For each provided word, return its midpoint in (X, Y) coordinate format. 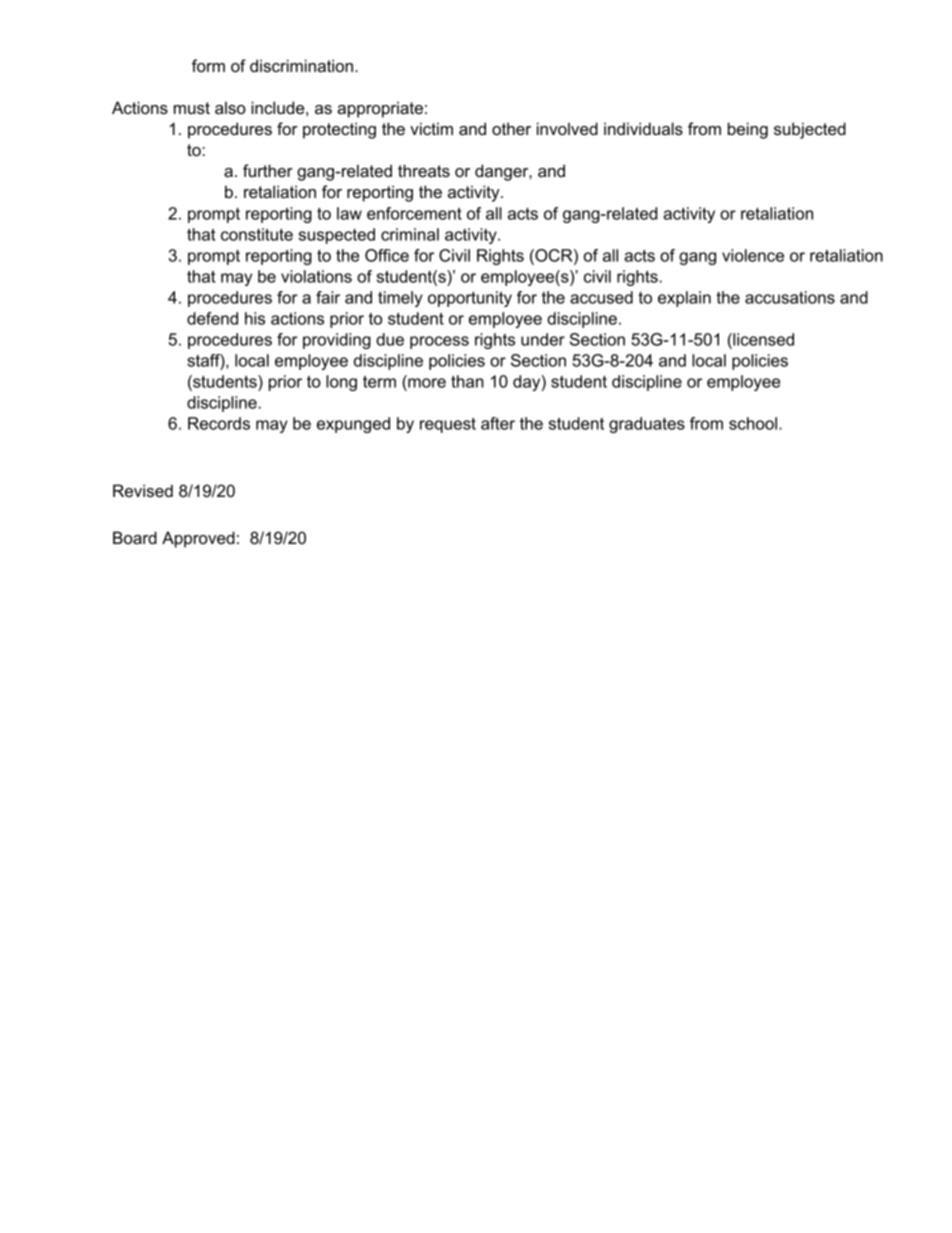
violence (753, 255)
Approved (198, 539)
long (341, 383)
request (448, 425)
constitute (257, 234)
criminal (410, 234)
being (748, 130)
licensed (762, 339)
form (208, 65)
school (753, 423)
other (511, 128)
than (467, 381)
